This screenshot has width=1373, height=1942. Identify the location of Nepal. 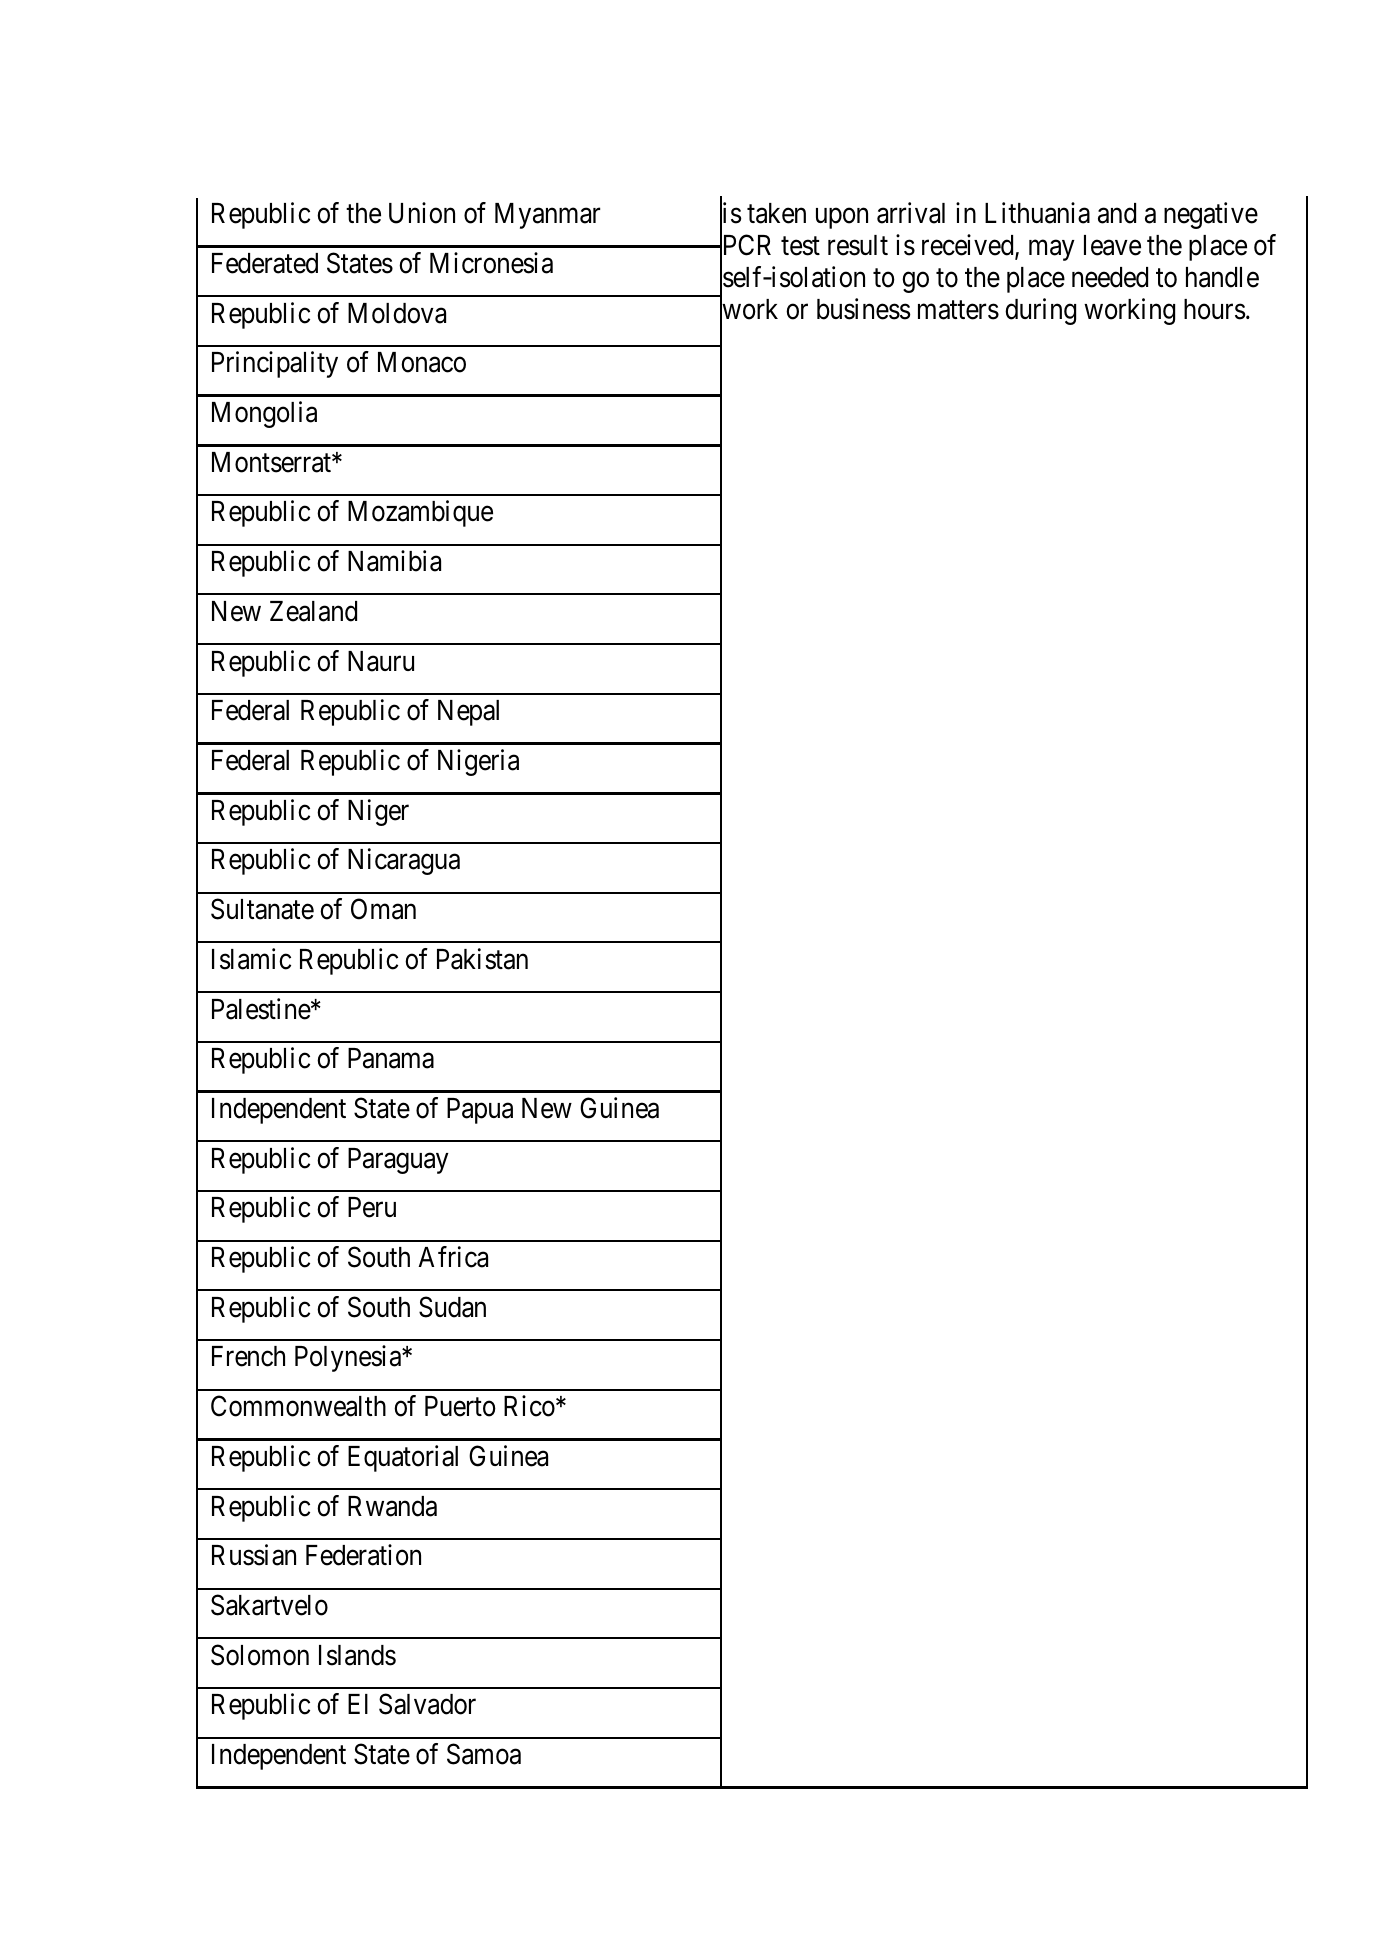
(468, 713).
